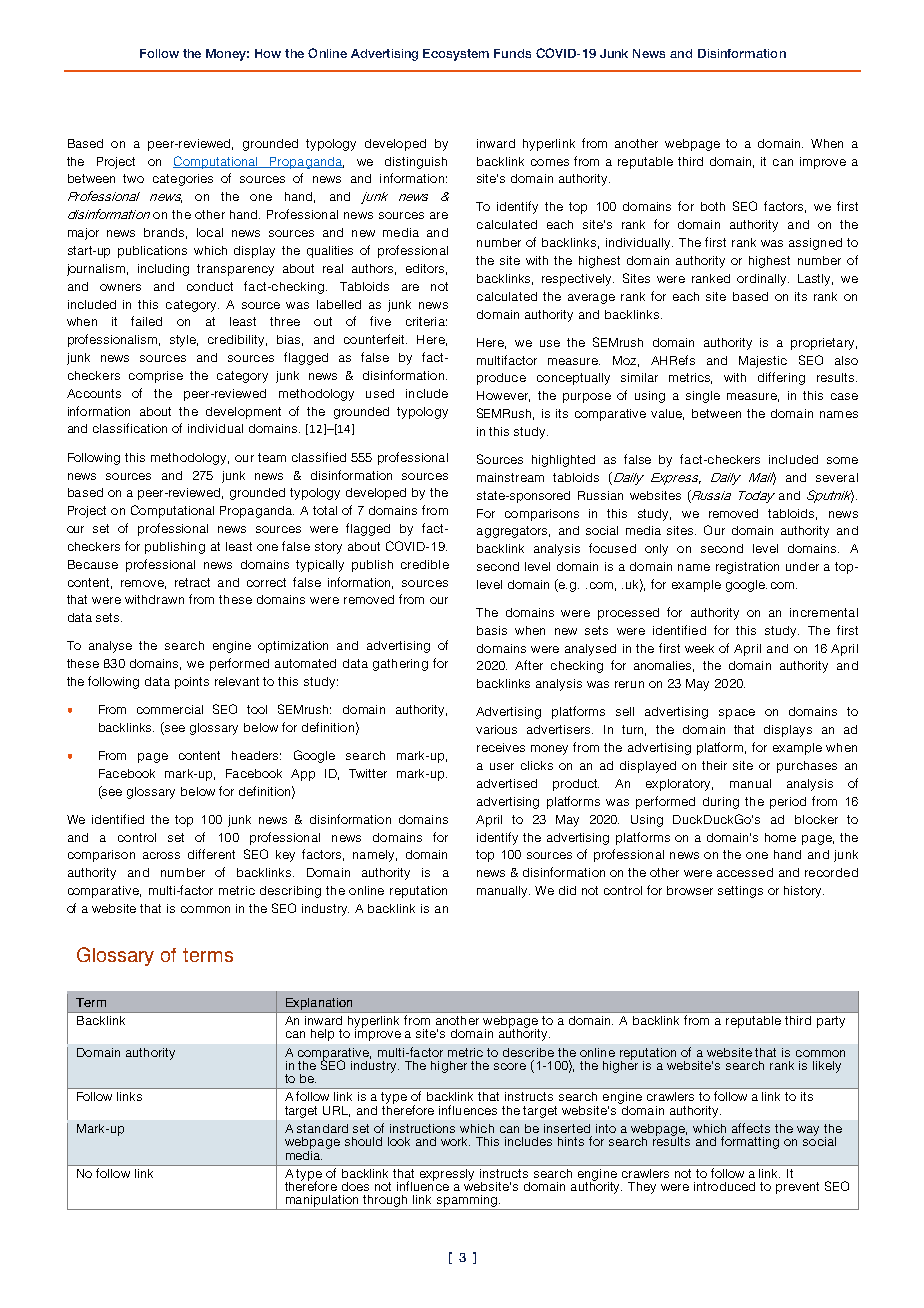  What do you see at coordinates (510, 477) in the screenshot?
I see `mainstream` at bounding box center [510, 477].
